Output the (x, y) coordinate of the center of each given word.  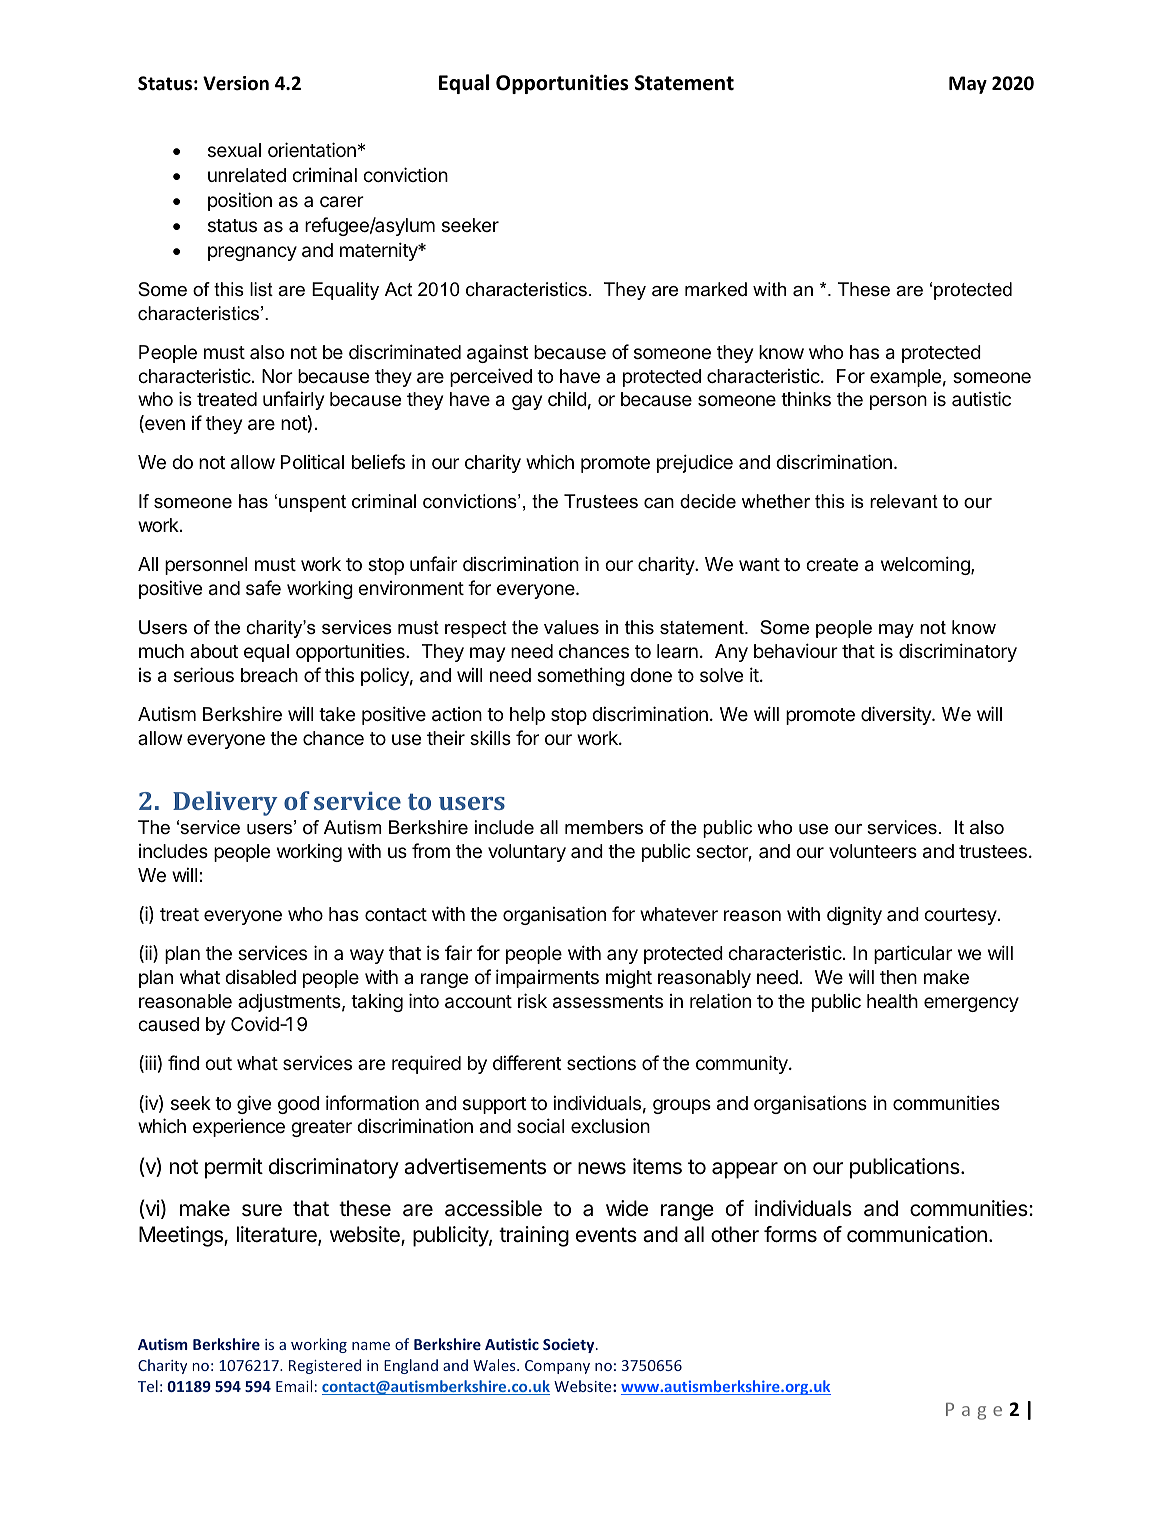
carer (342, 201)
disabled (260, 976)
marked (716, 289)
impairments (547, 978)
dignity (854, 915)
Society (570, 1345)
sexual (234, 150)
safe (263, 587)
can (659, 503)
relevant (904, 501)
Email (294, 1386)
